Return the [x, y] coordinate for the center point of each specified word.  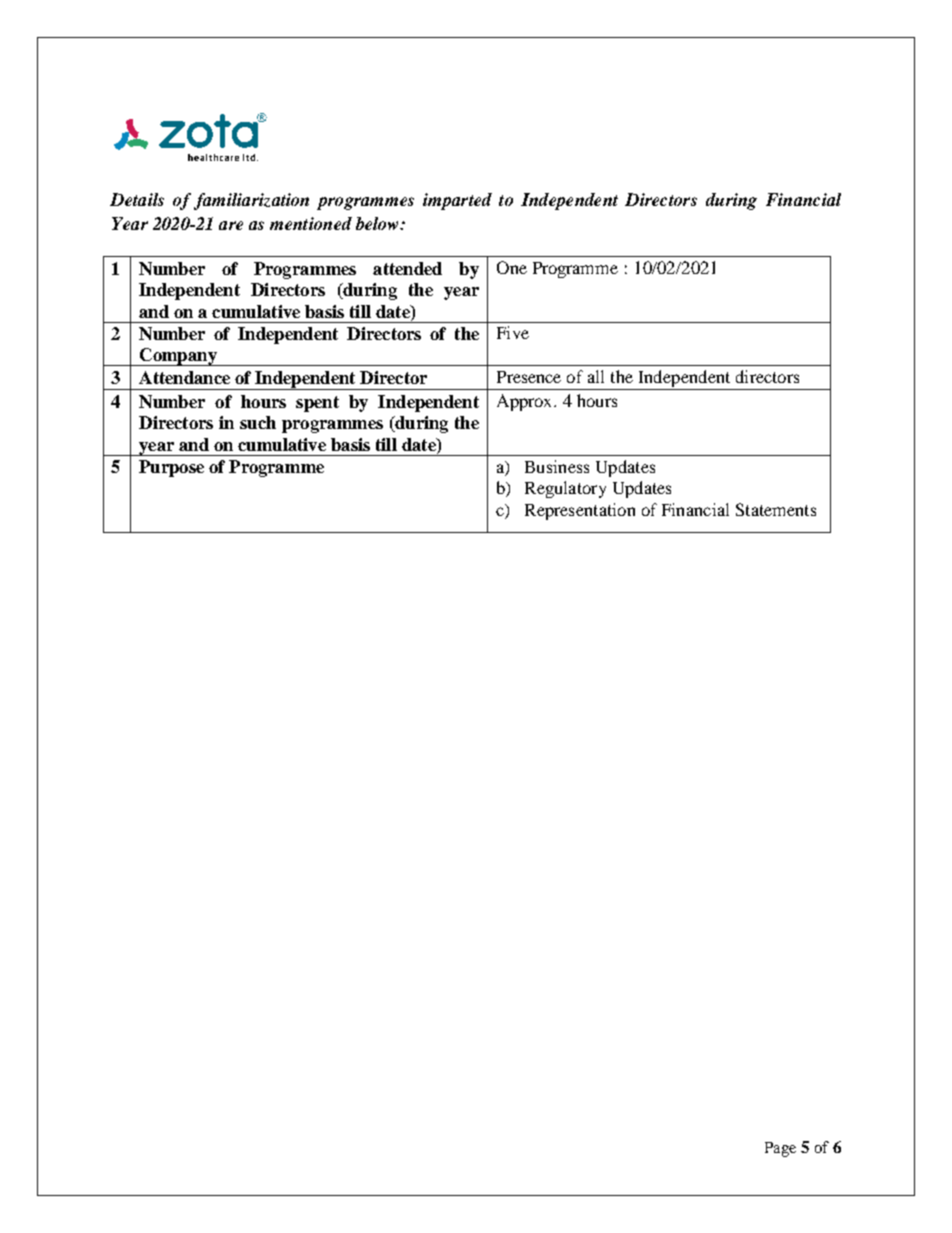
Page [780, 1149]
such [258, 422]
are [231, 225]
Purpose [171, 468]
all [596, 376]
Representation [580, 511]
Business [557, 466]
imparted [457, 201]
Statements [776, 509]
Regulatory [565, 489]
